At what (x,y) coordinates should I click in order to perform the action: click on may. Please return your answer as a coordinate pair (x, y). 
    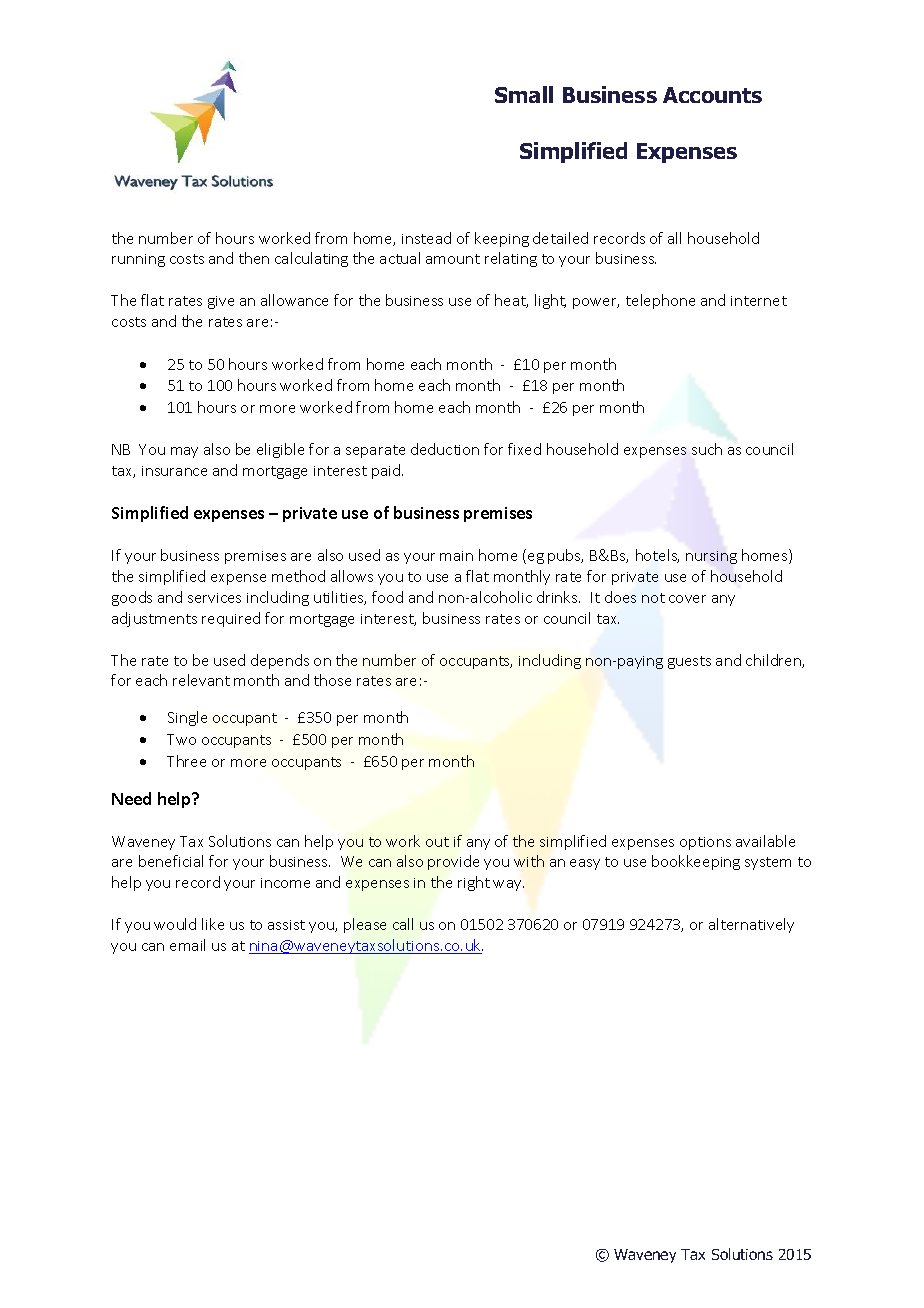
    Looking at the image, I should click on (184, 452).
